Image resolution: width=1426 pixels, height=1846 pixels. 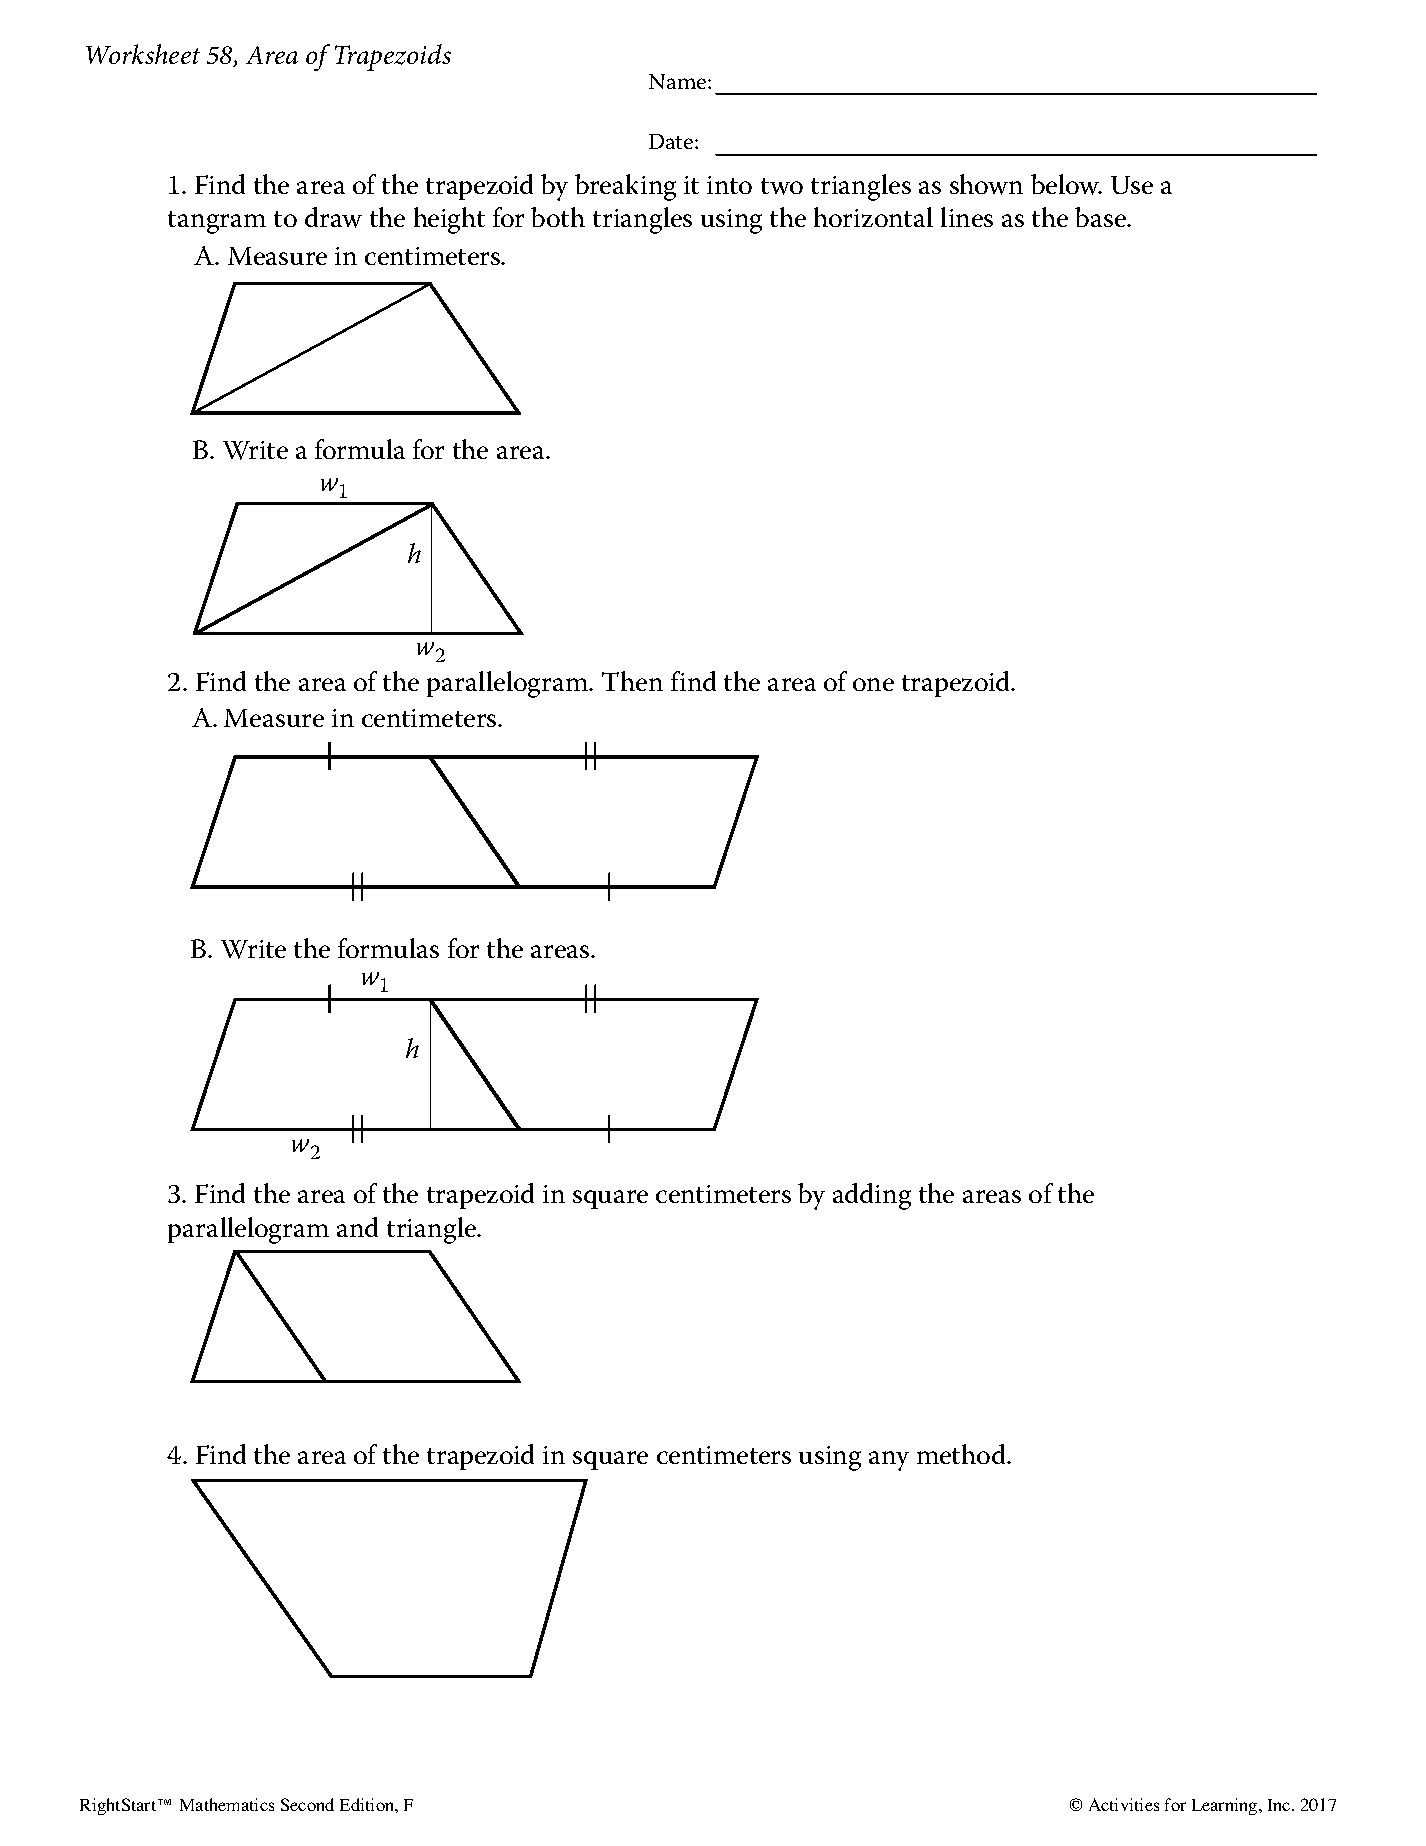 I want to click on one, so click(x=873, y=684).
